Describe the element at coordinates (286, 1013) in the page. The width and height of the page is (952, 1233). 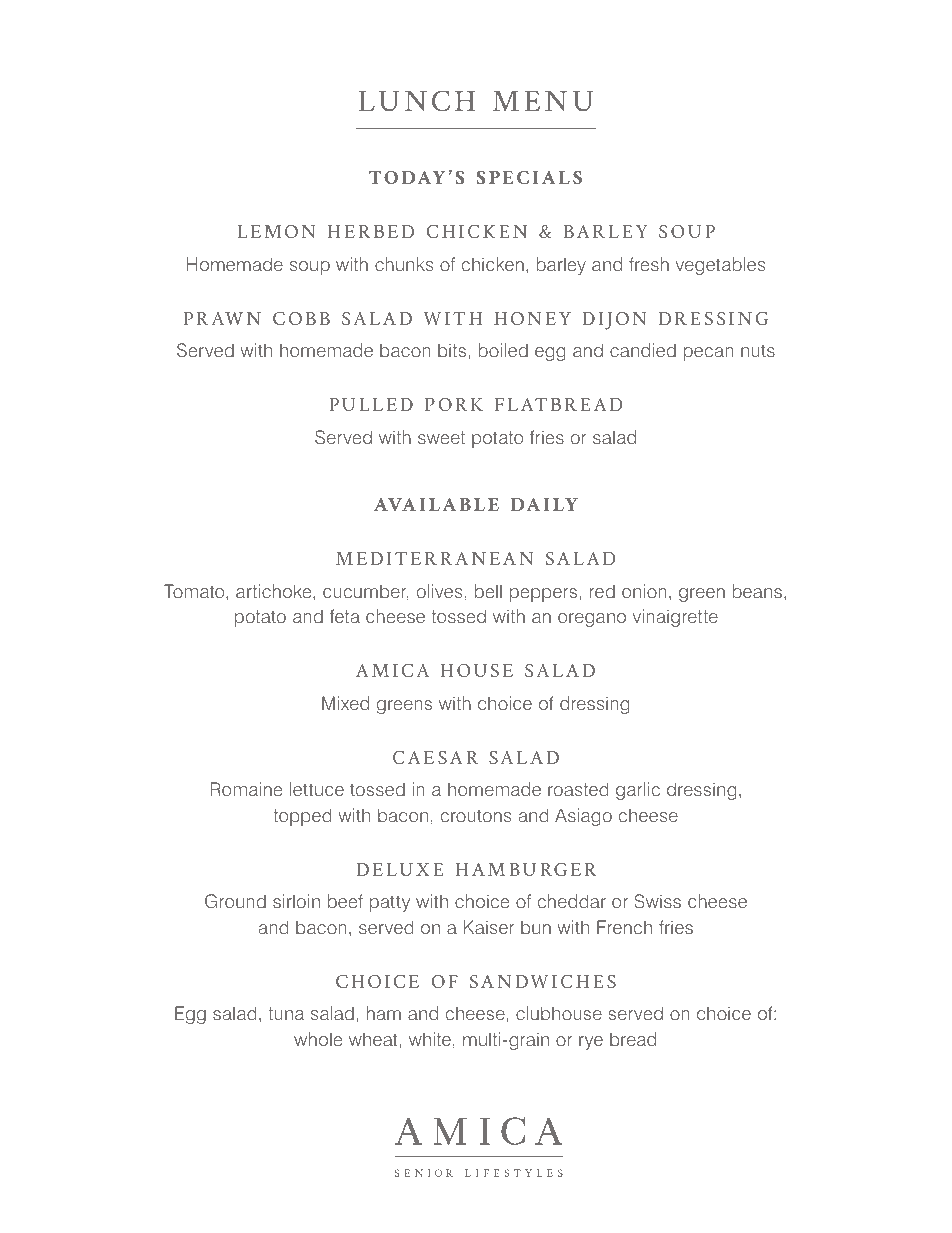
I see `tuna` at that location.
